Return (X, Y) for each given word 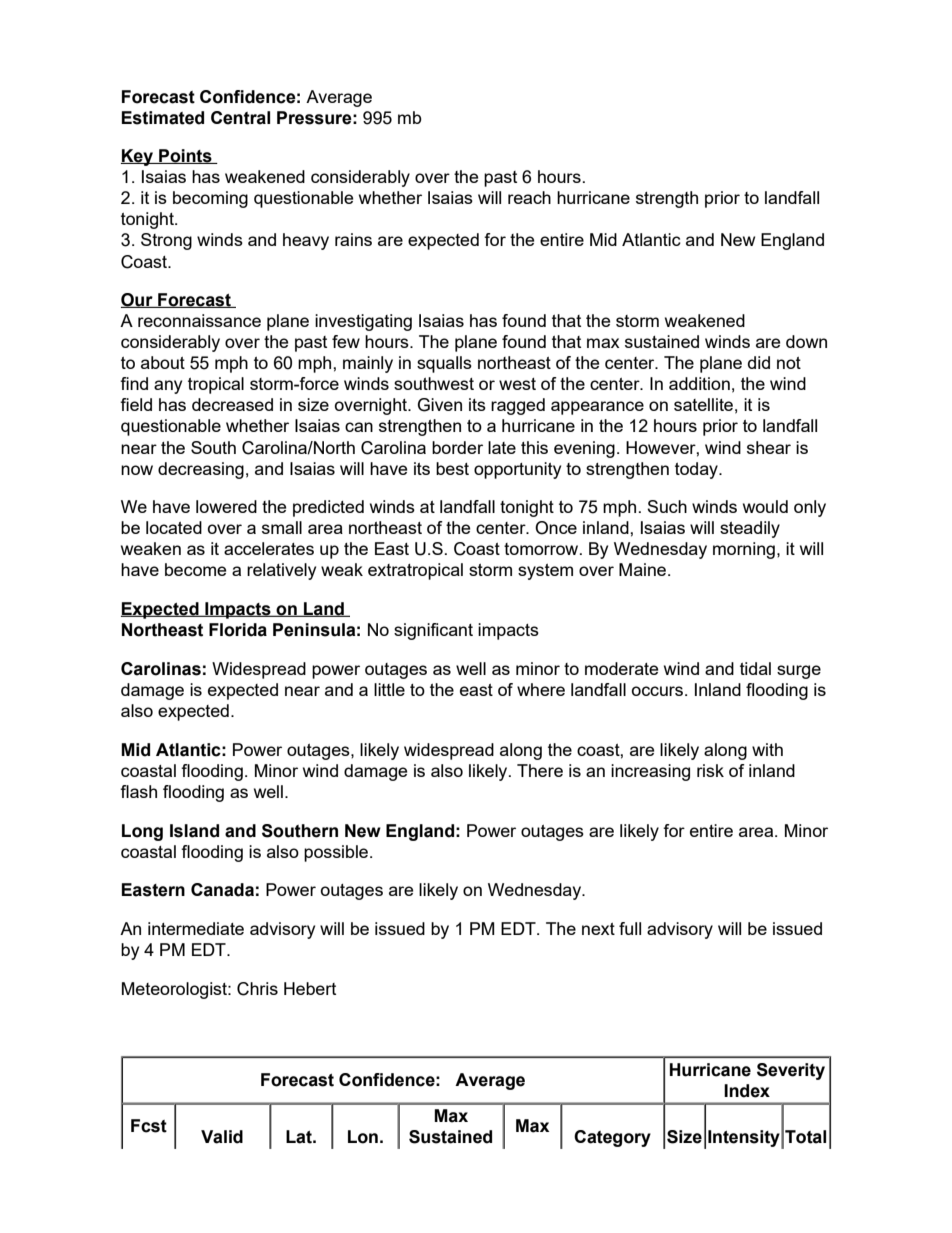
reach (529, 197)
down (806, 341)
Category (612, 1138)
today (697, 470)
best (452, 468)
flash (138, 791)
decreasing (201, 470)
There (540, 770)
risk (710, 770)
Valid (222, 1137)
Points (185, 156)
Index (747, 1091)
